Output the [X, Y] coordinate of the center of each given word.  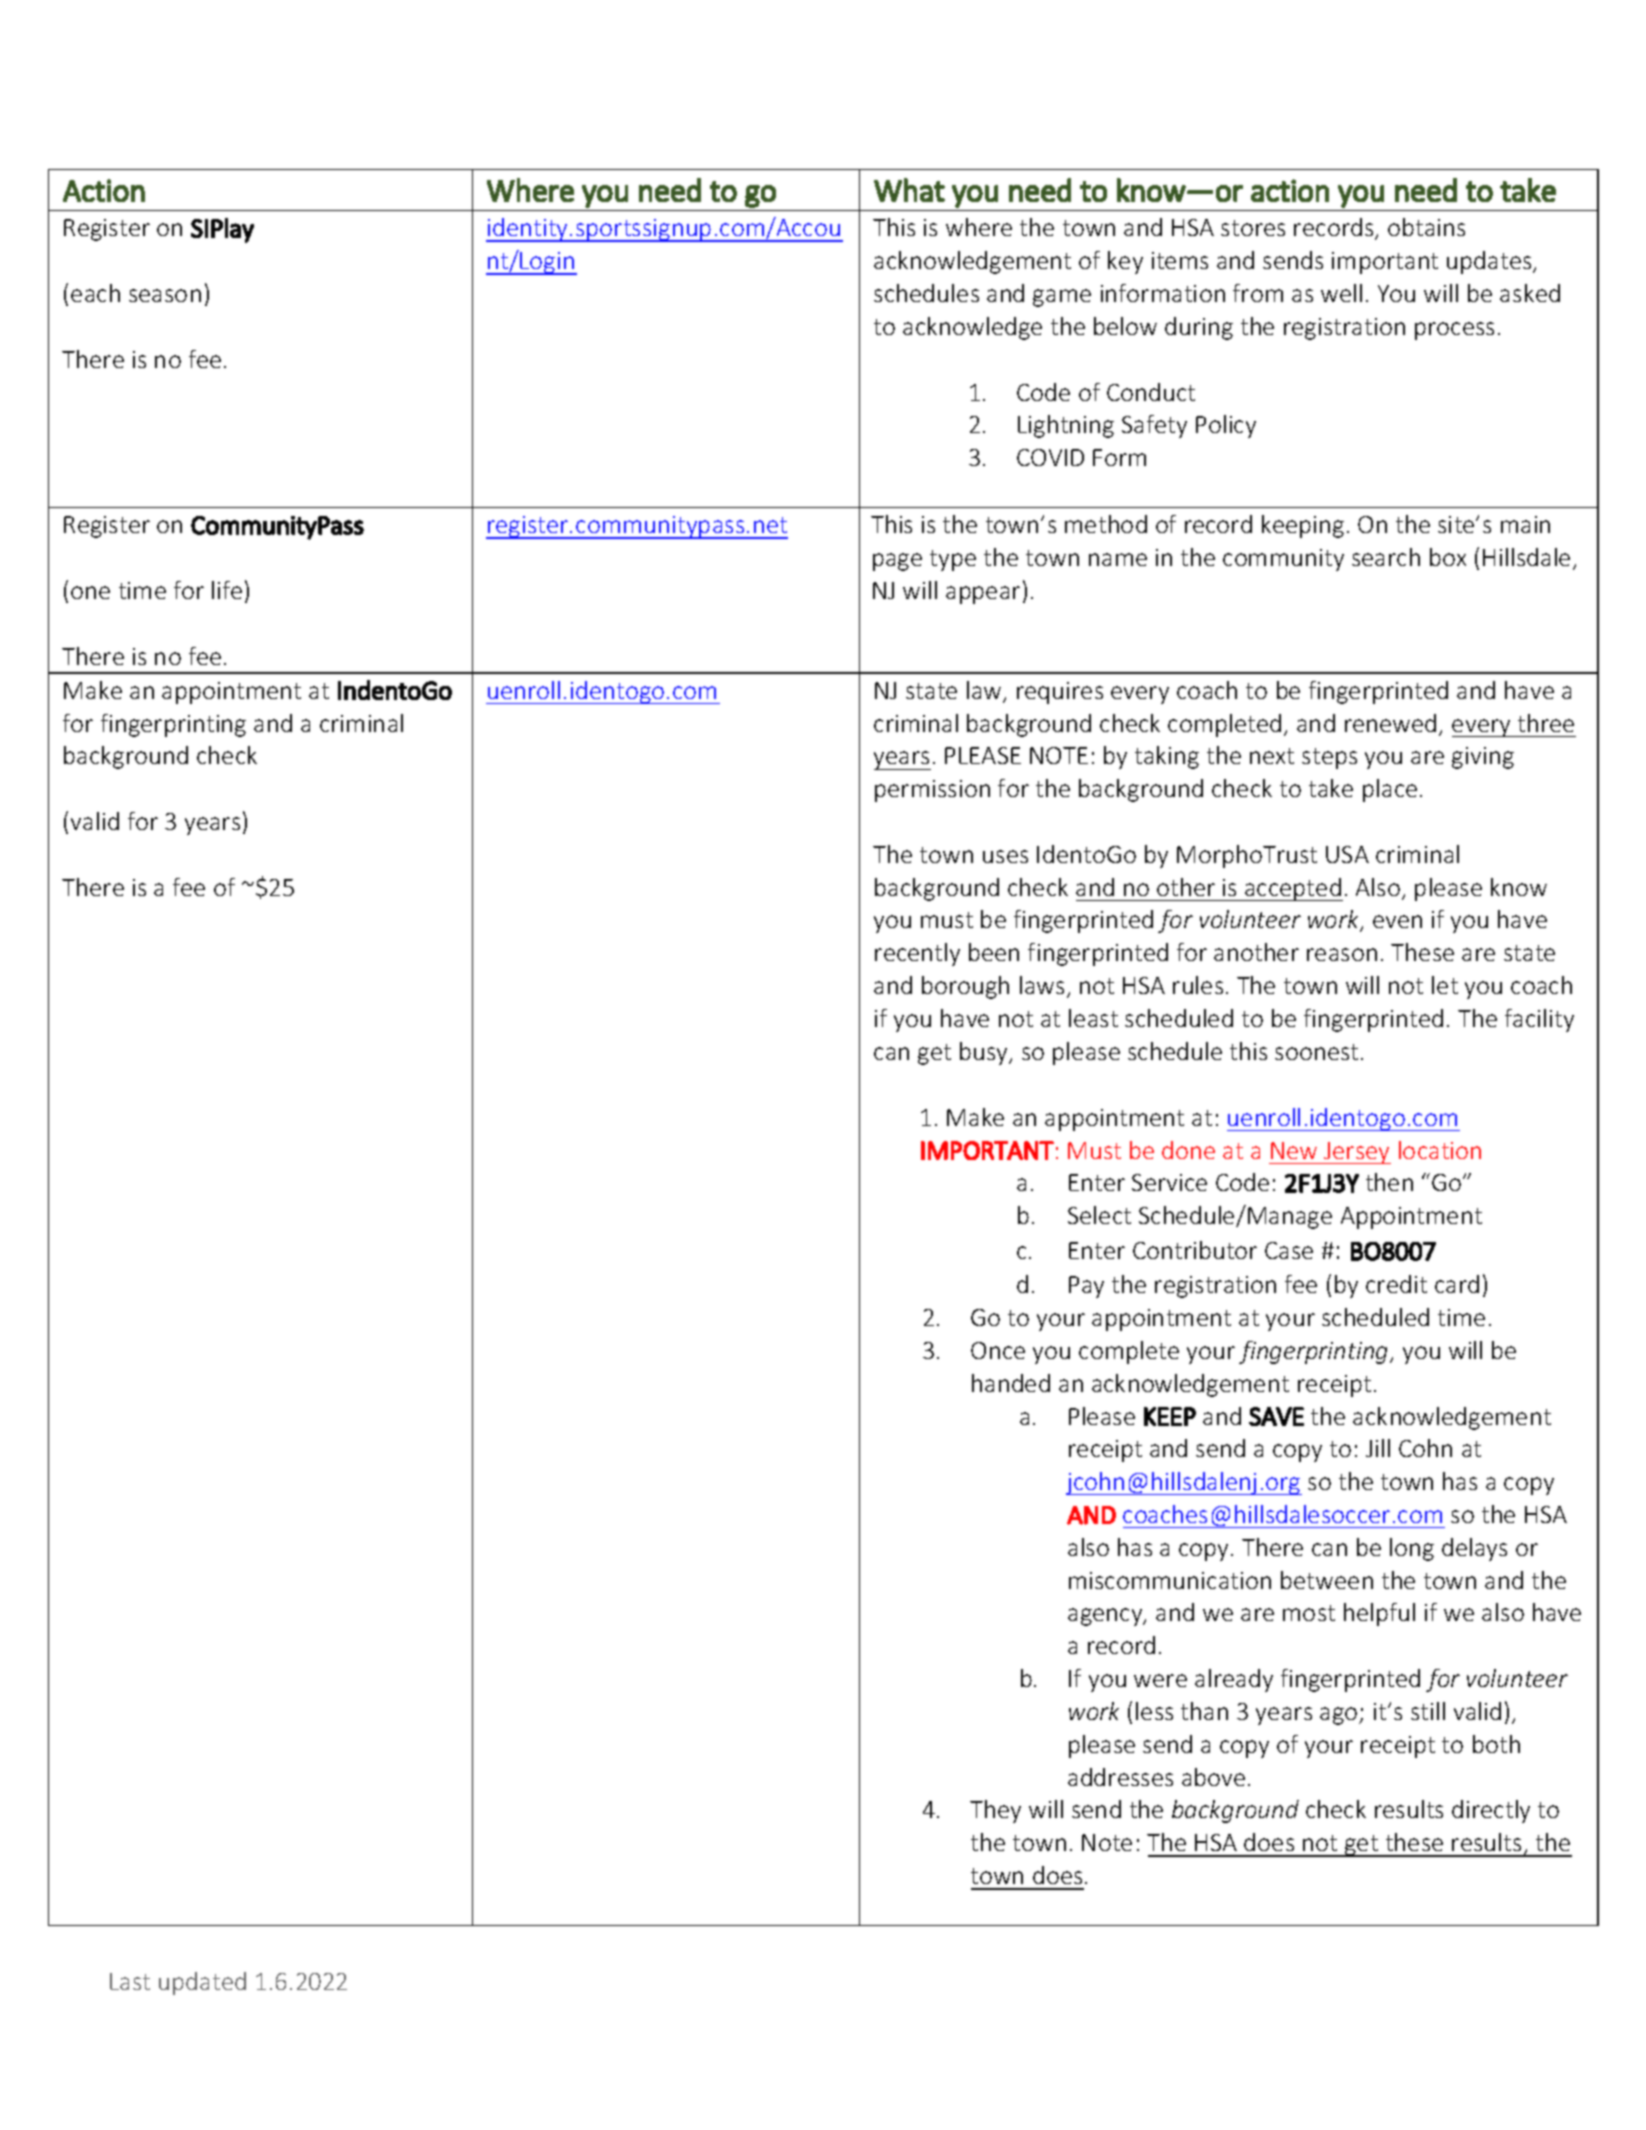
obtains [1426, 227]
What [909, 190]
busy [985, 1053]
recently [917, 954]
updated [202, 1983]
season [165, 295]
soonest [1316, 1052]
